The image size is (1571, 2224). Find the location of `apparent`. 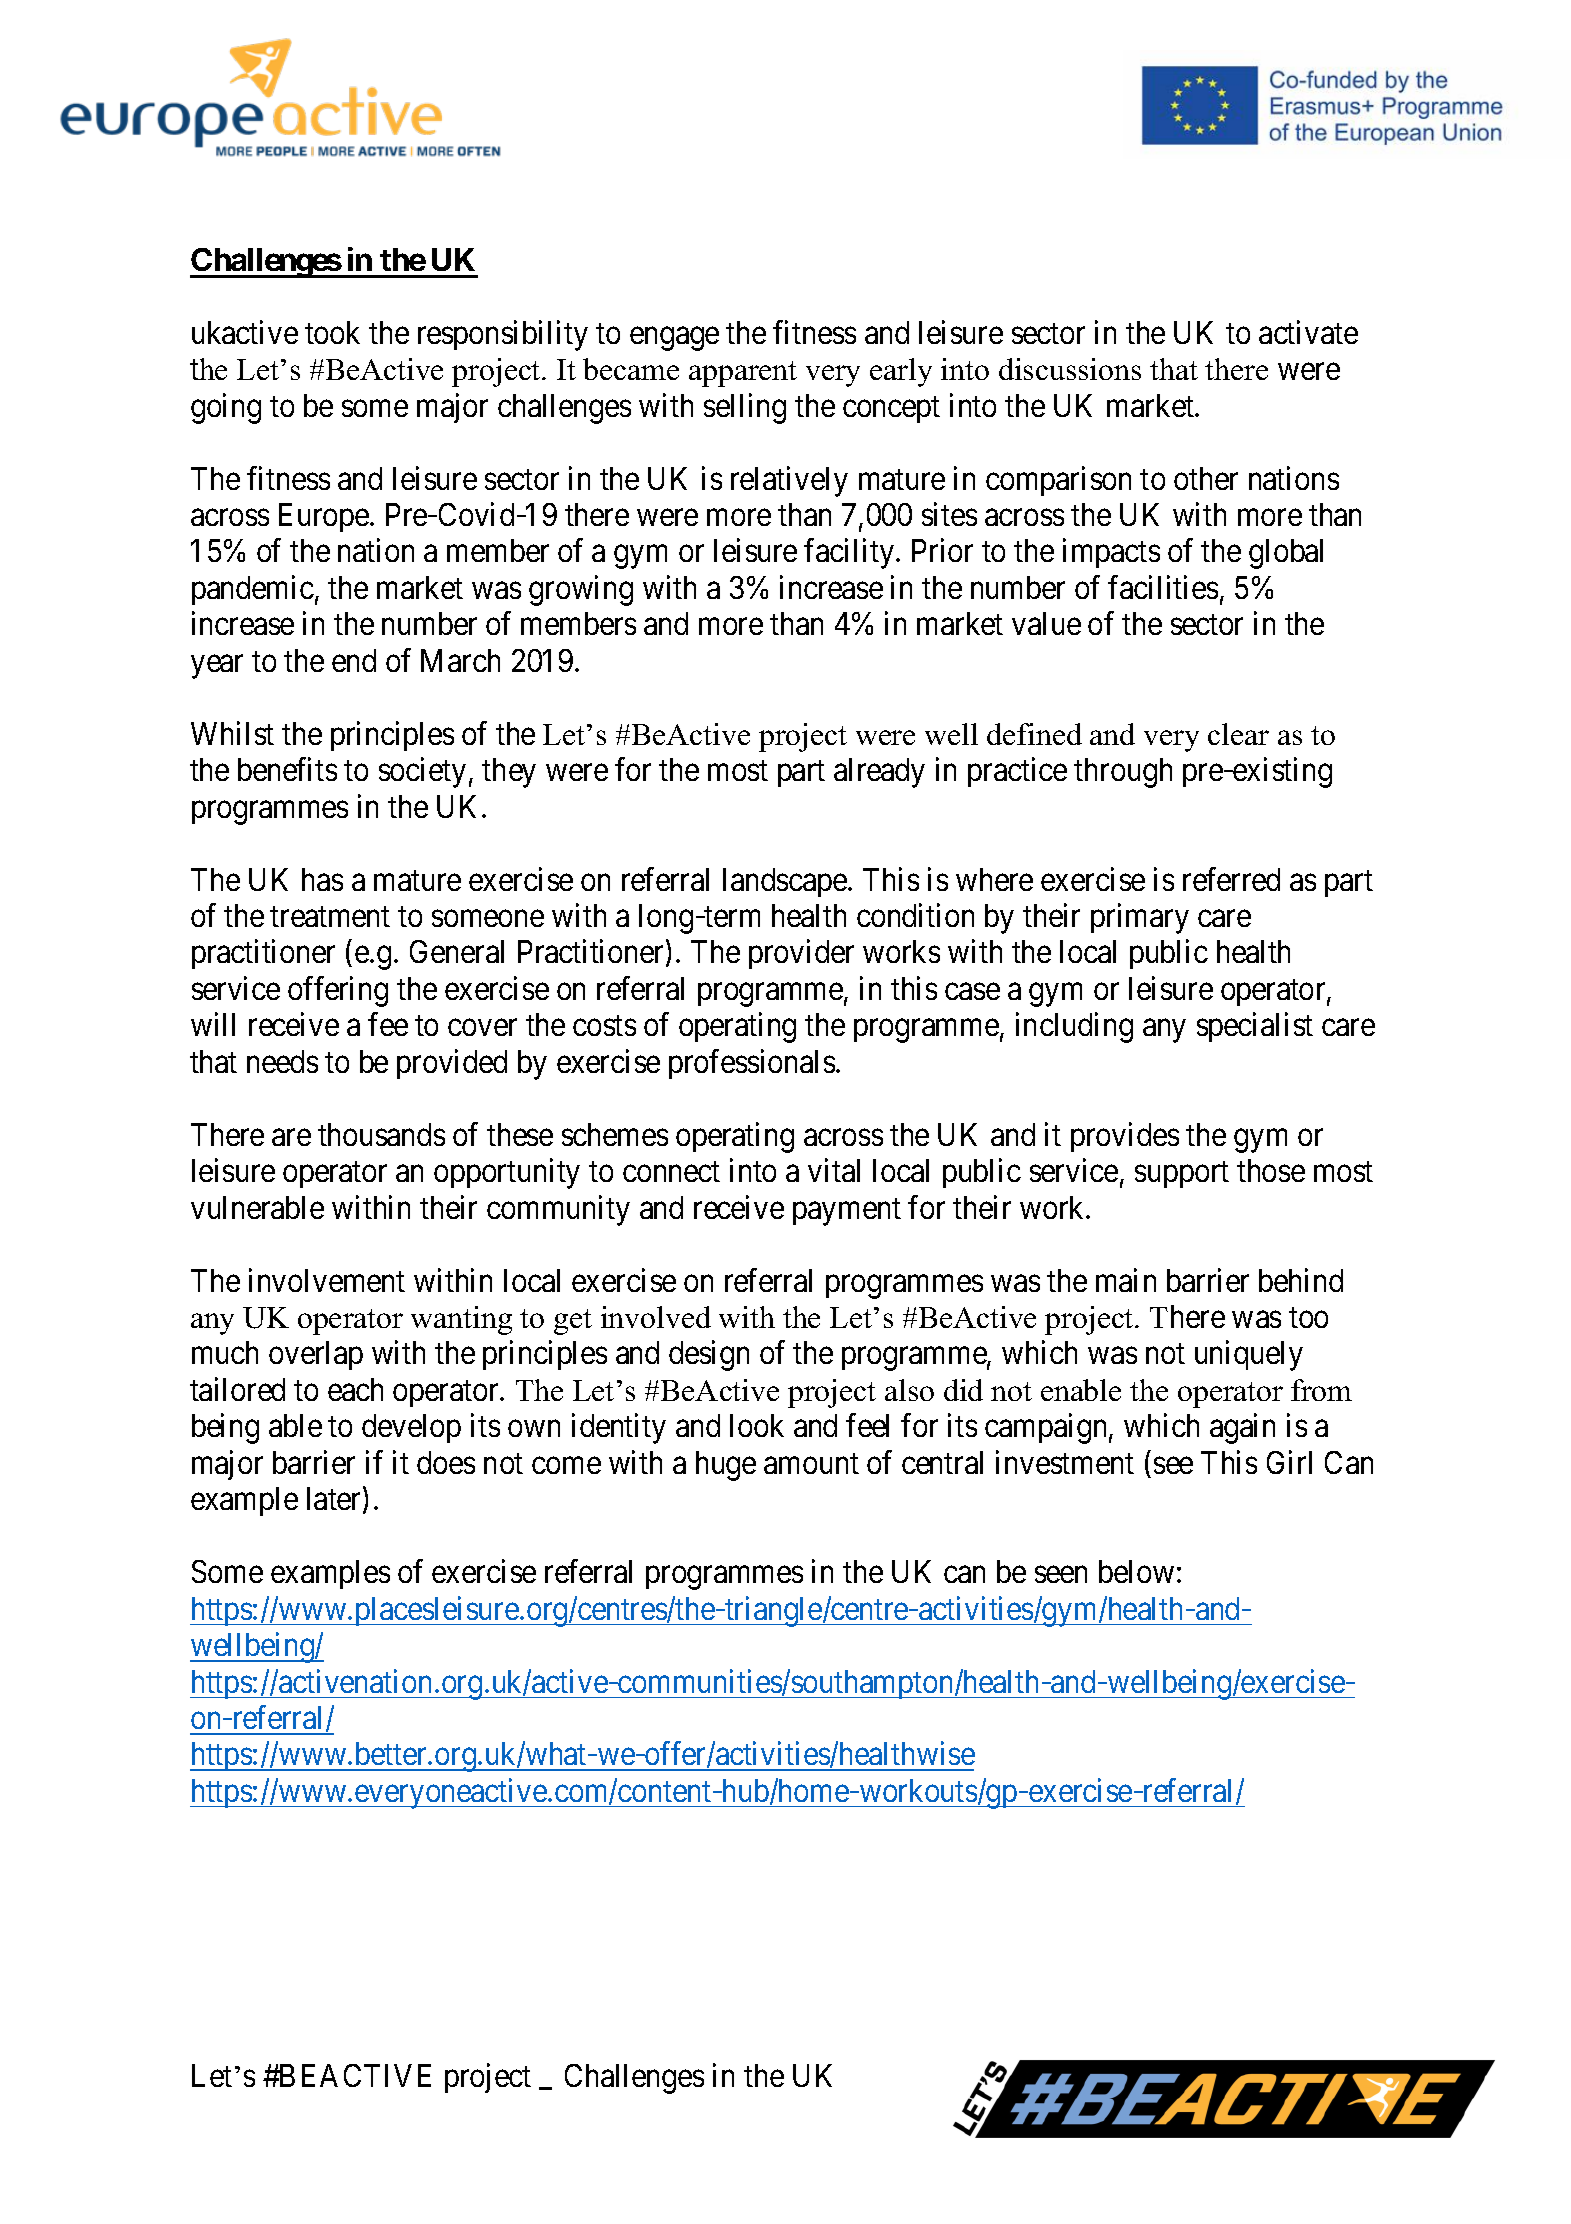

apparent is located at coordinates (743, 374).
